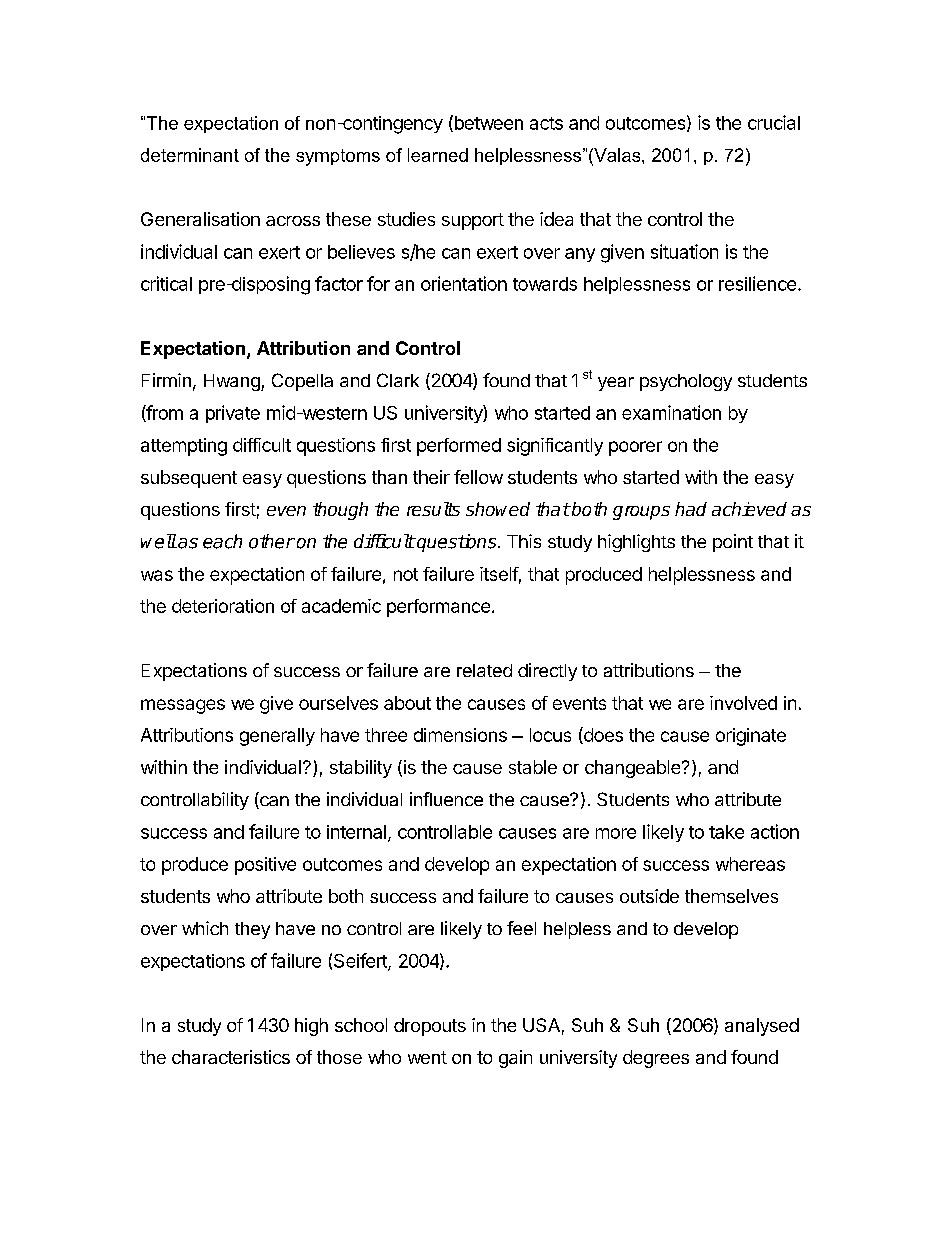 Image resolution: width=952 pixels, height=1233 pixels. I want to click on dropouts, so click(430, 1027).
